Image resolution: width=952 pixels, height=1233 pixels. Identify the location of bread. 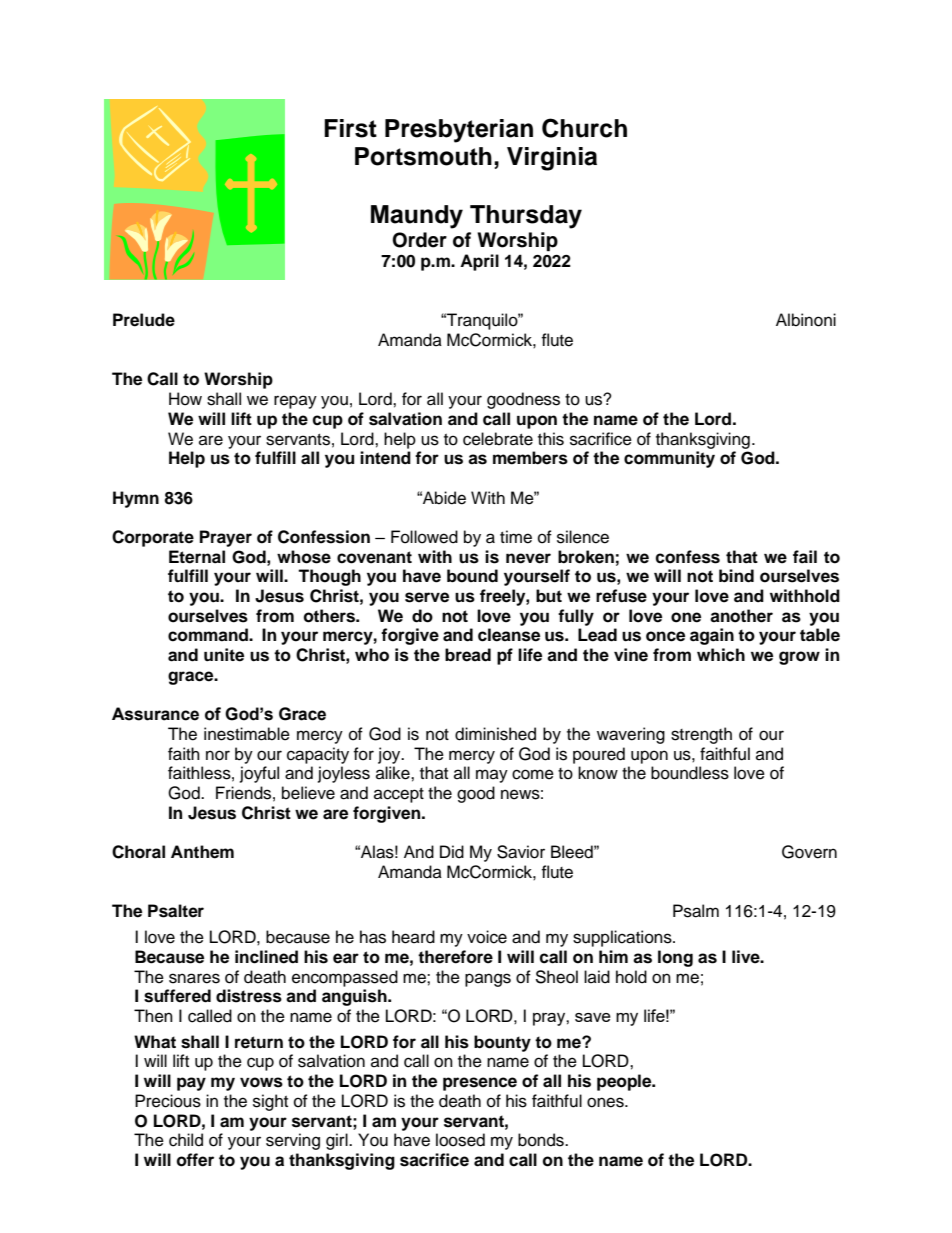
(468, 655).
